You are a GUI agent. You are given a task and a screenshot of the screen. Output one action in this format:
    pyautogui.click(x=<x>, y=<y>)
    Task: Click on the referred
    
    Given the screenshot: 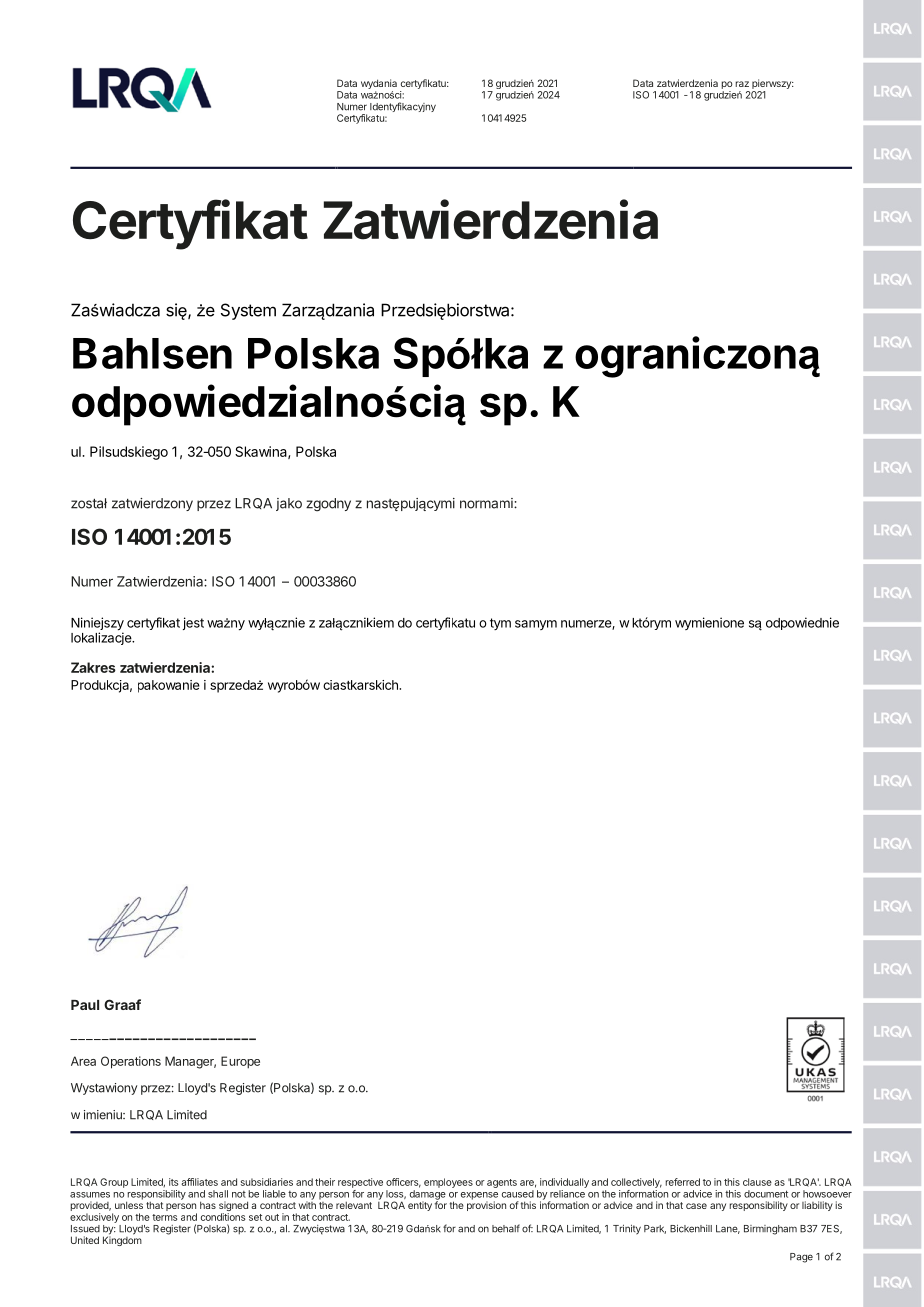 What is the action you would take?
    pyautogui.click(x=682, y=1182)
